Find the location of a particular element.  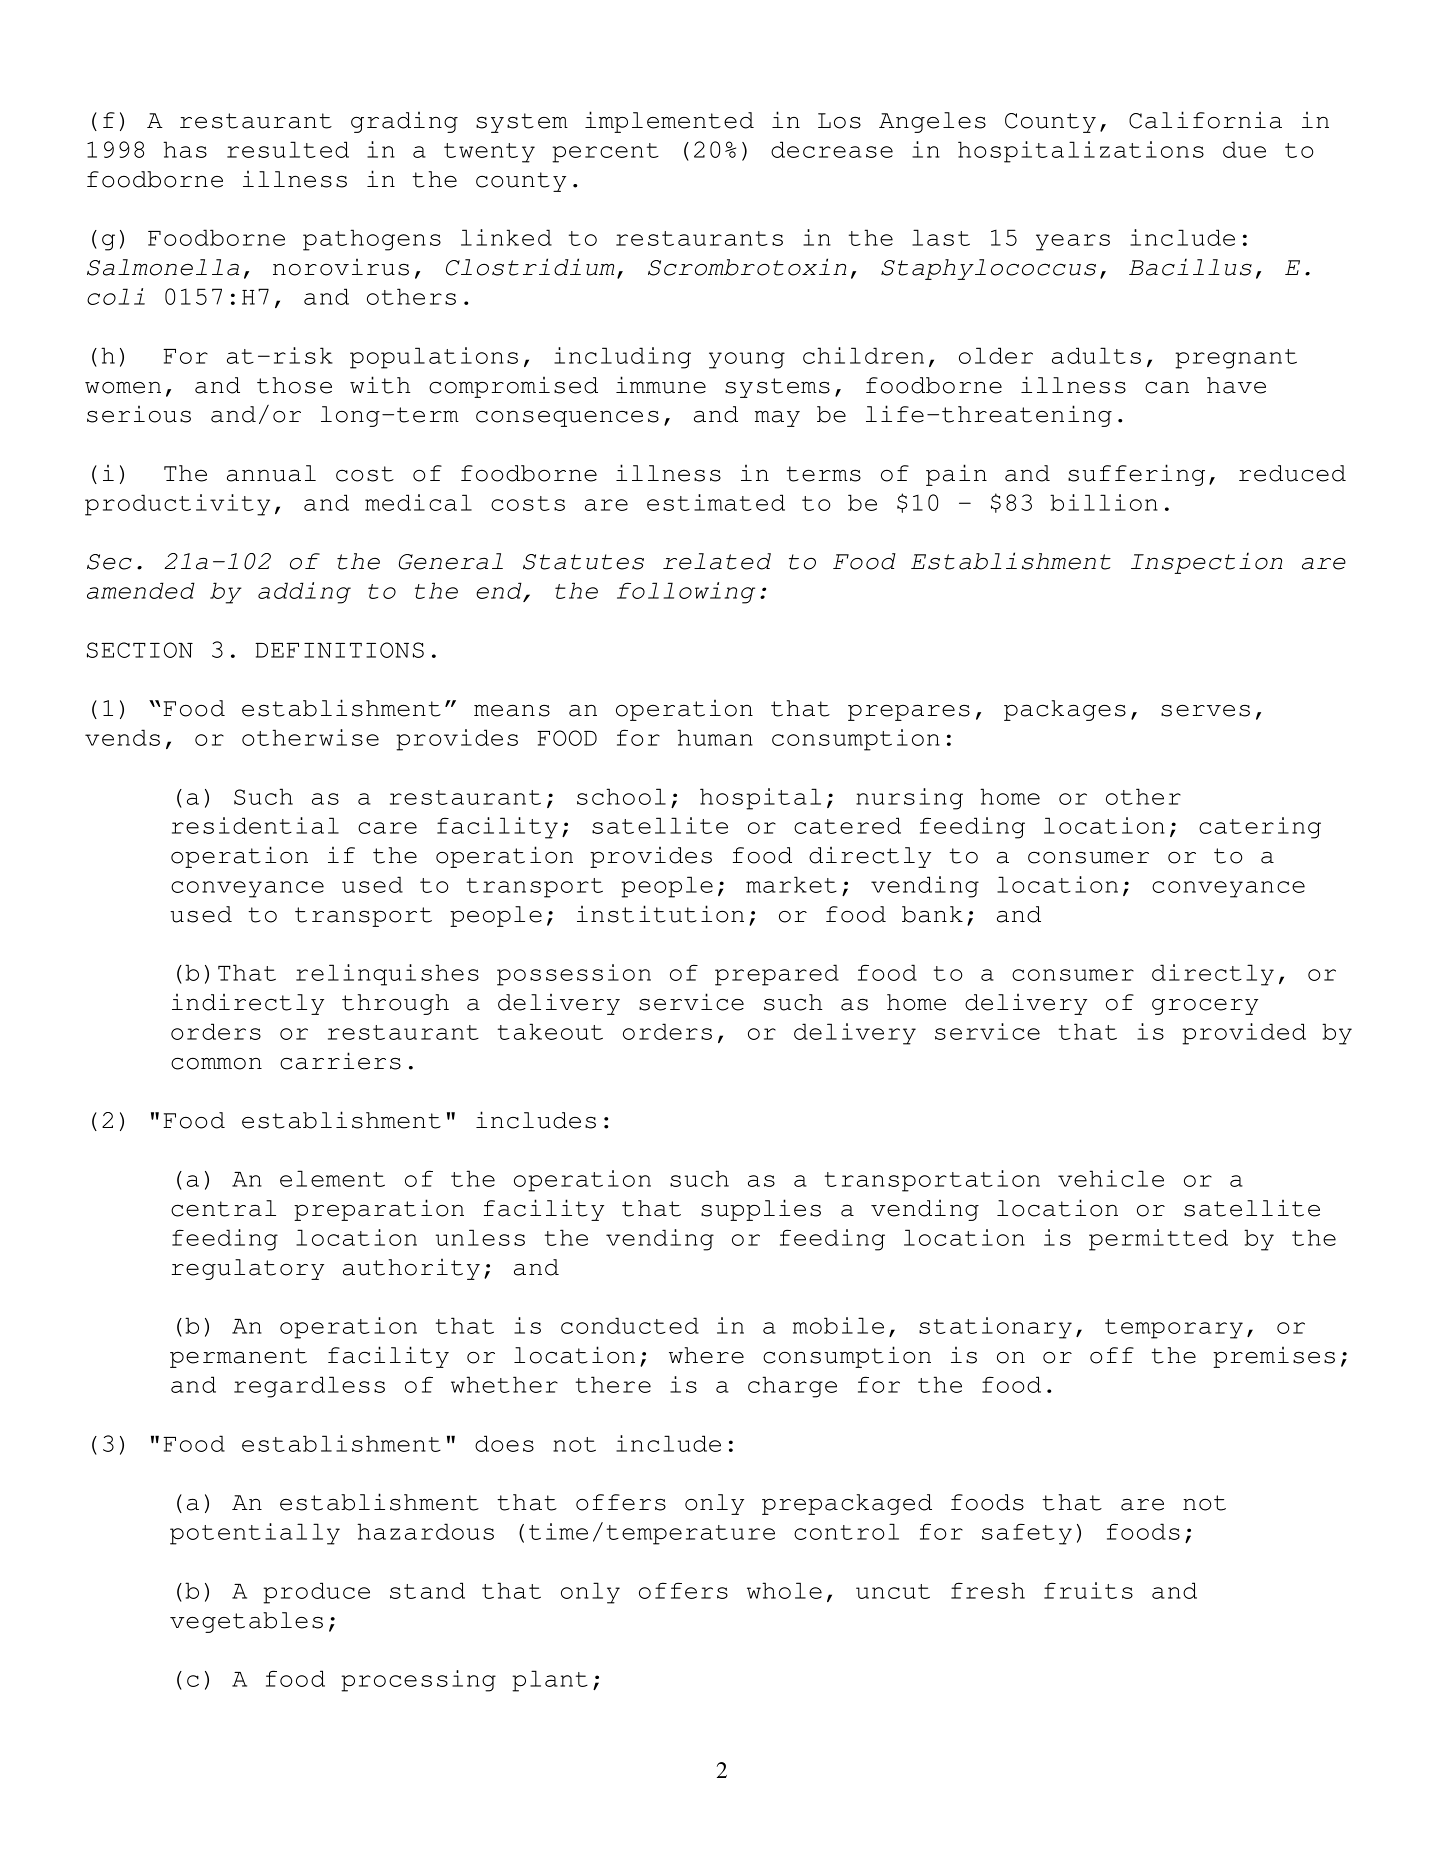

California is located at coordinates (1205, 120).
